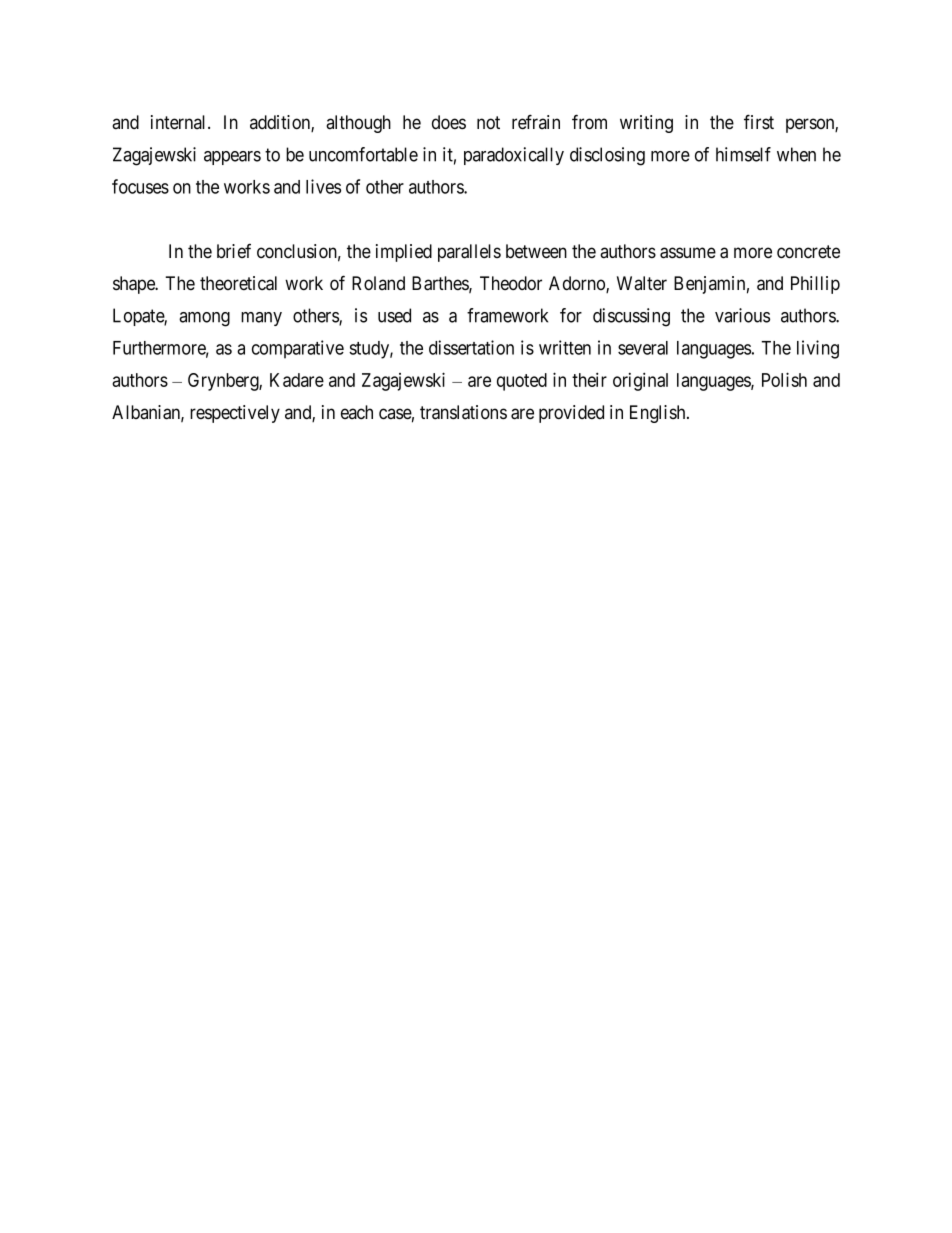  What do you see at coordinates (488, 122) in the screenshot?
I see `not` at bounding box center [488, 122].
